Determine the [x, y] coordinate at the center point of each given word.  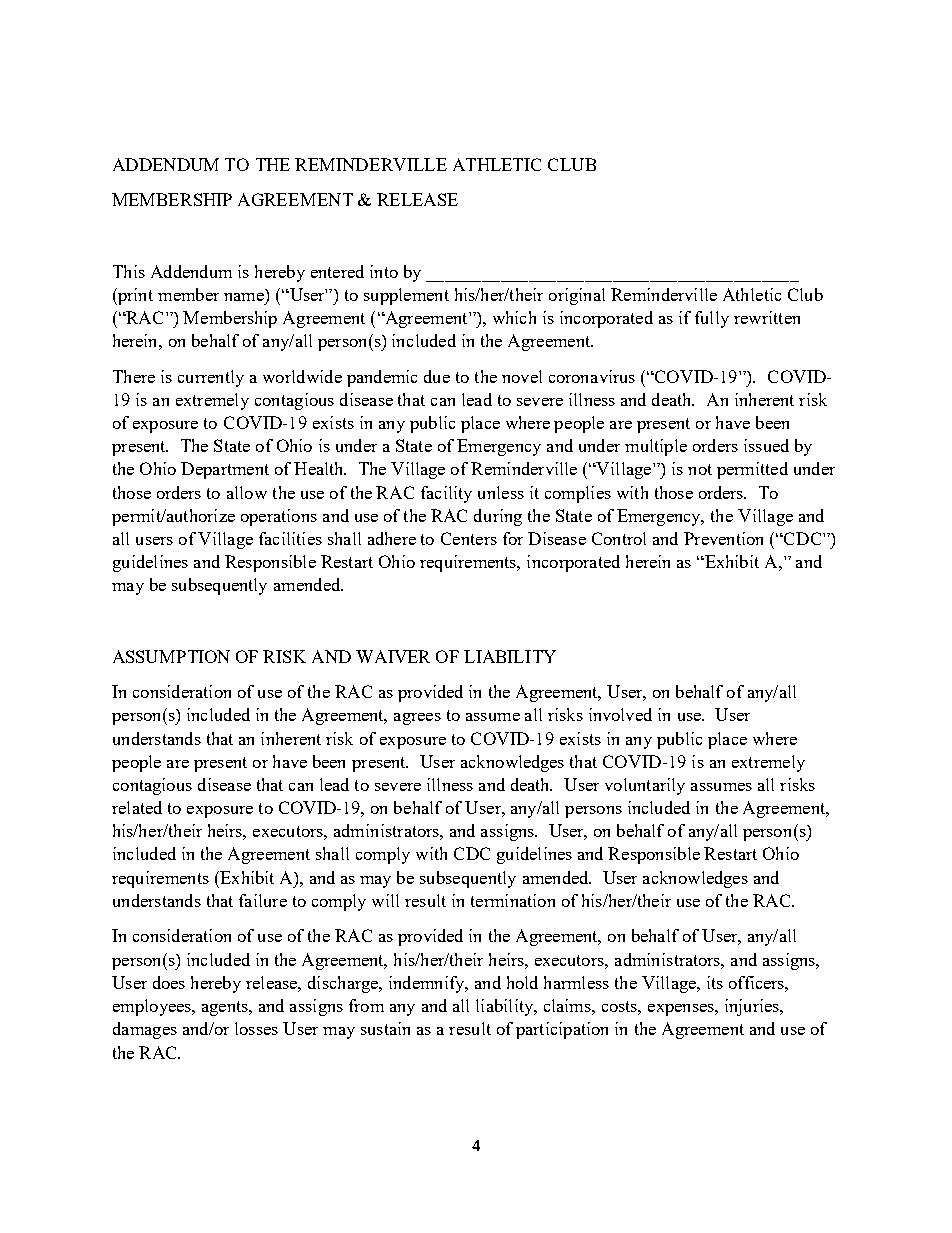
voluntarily [645, 786]
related [137, 807]
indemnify [428, 984]
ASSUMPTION [171, 656]
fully [712, 319]
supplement [406, 296]
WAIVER [393, 656]
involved [620, 714]
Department [225, 470]
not [700, 469]
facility [446, 494]
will [385, 900]
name [244, 297]
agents [226, 1008]
